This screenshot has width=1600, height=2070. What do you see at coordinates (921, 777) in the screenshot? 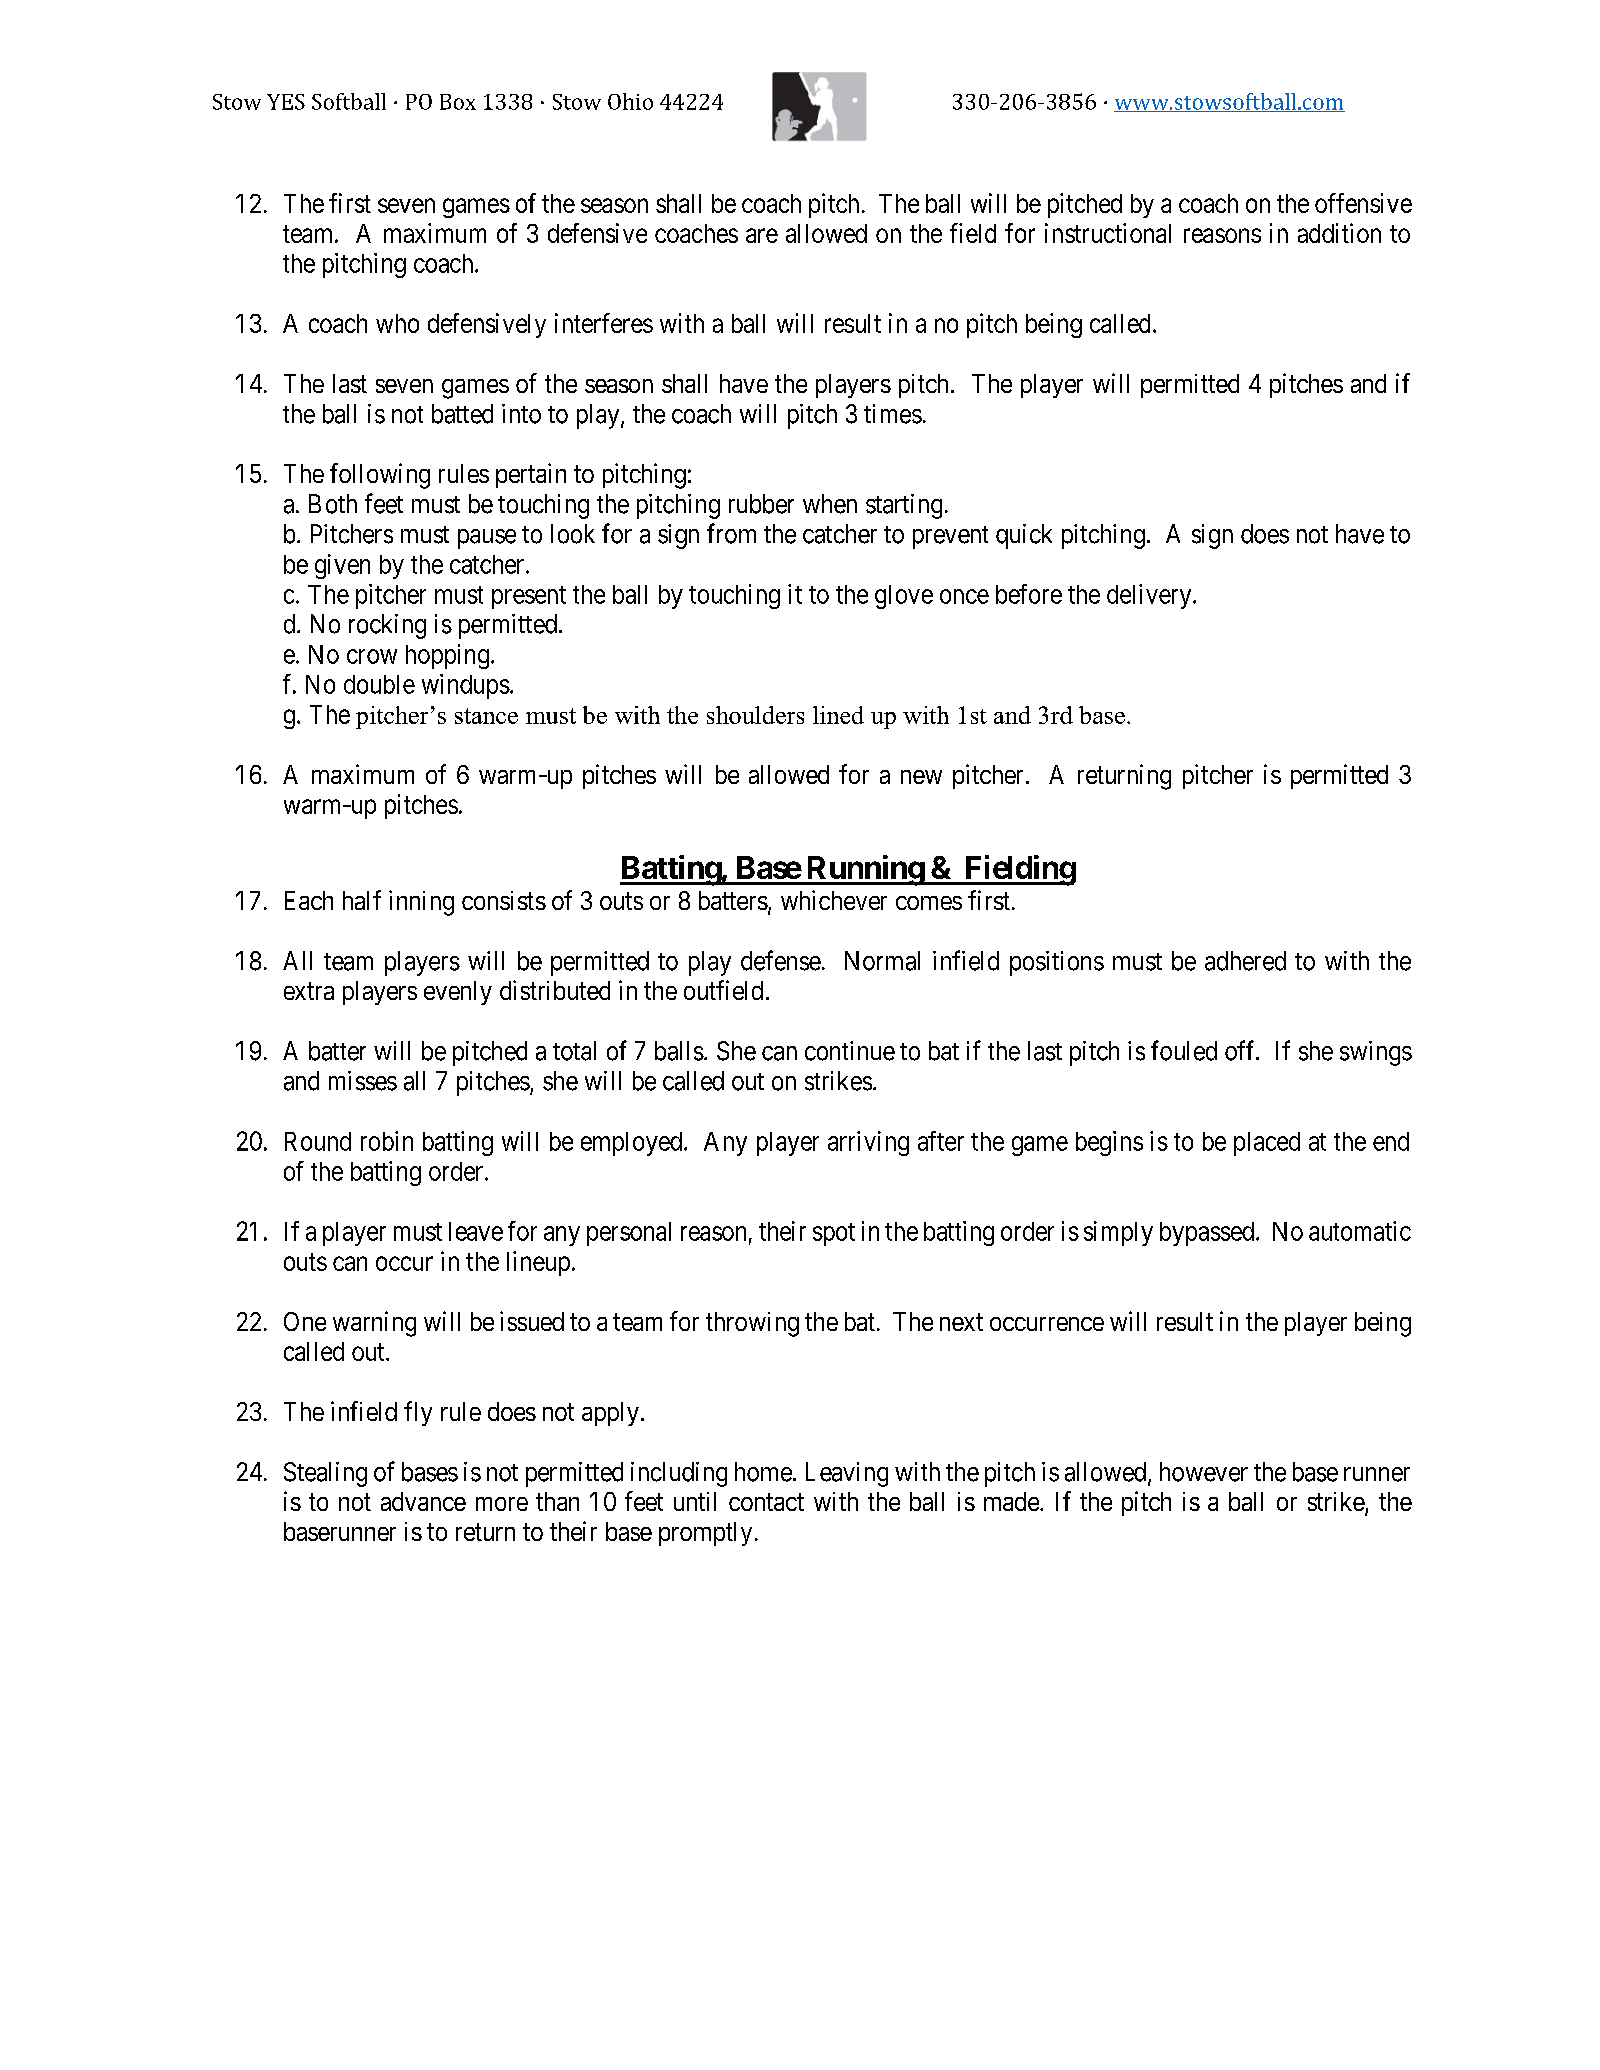
I see `new` at bounding box center [921, 777].
